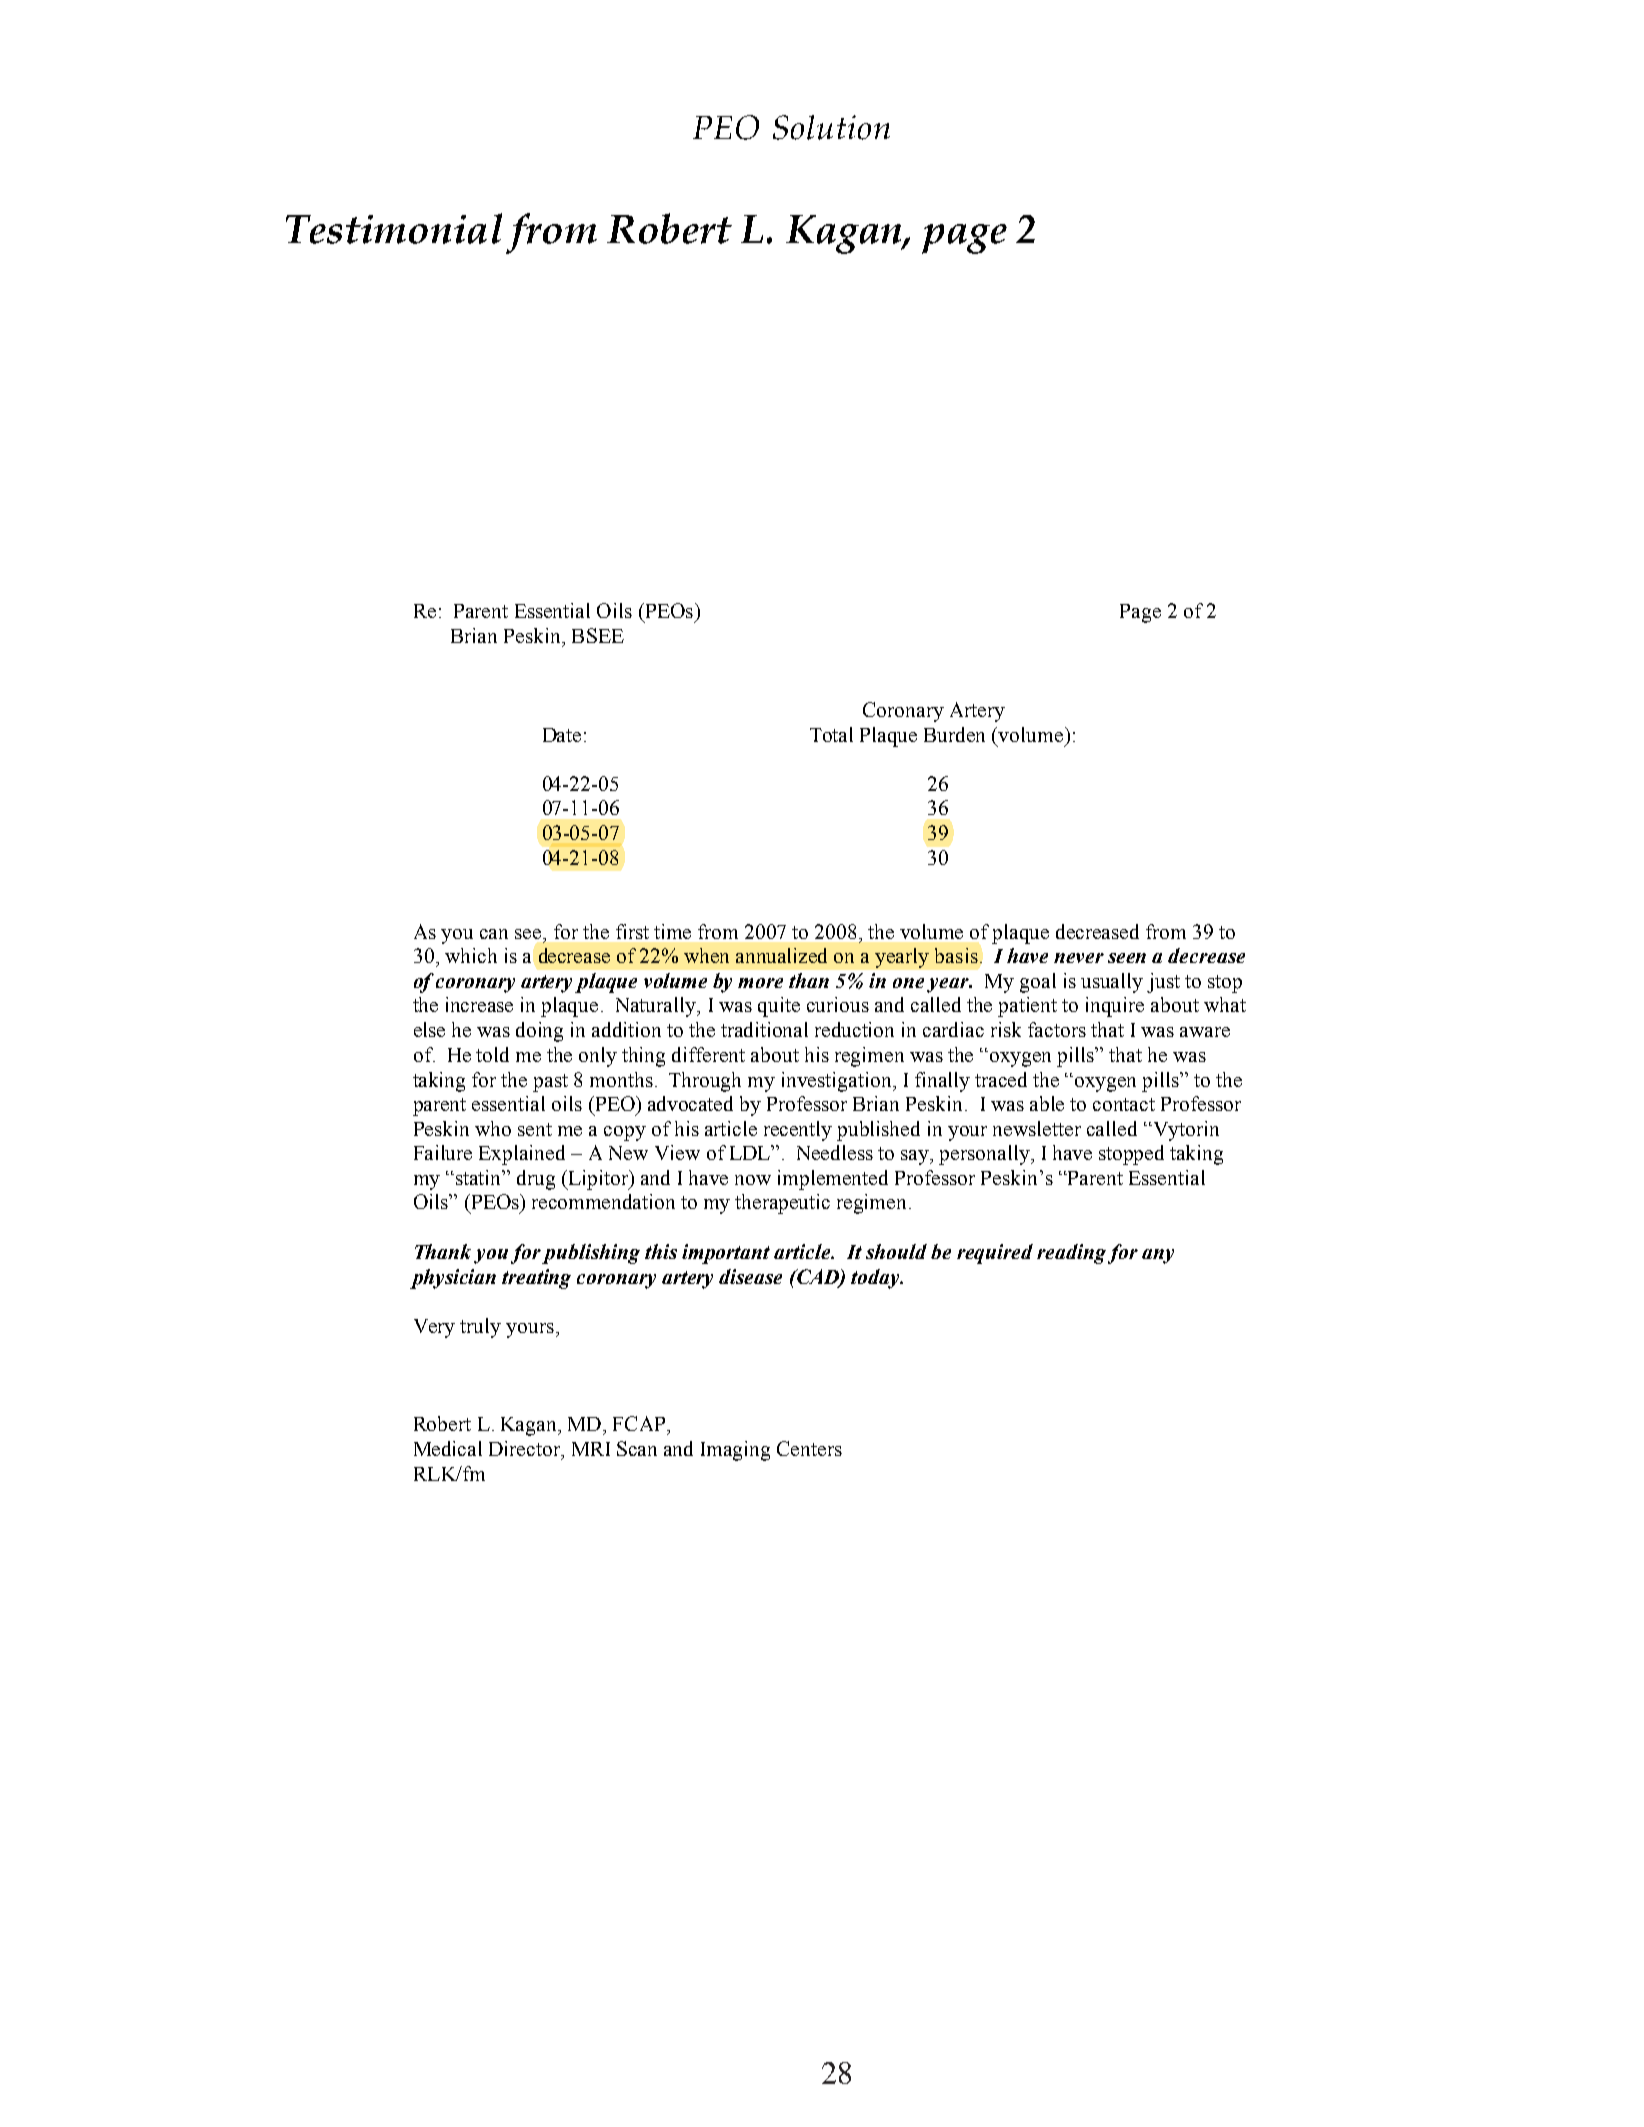 This screenshot has width=1644, height=2127. I want to click on Director, so click(526, 1450).
